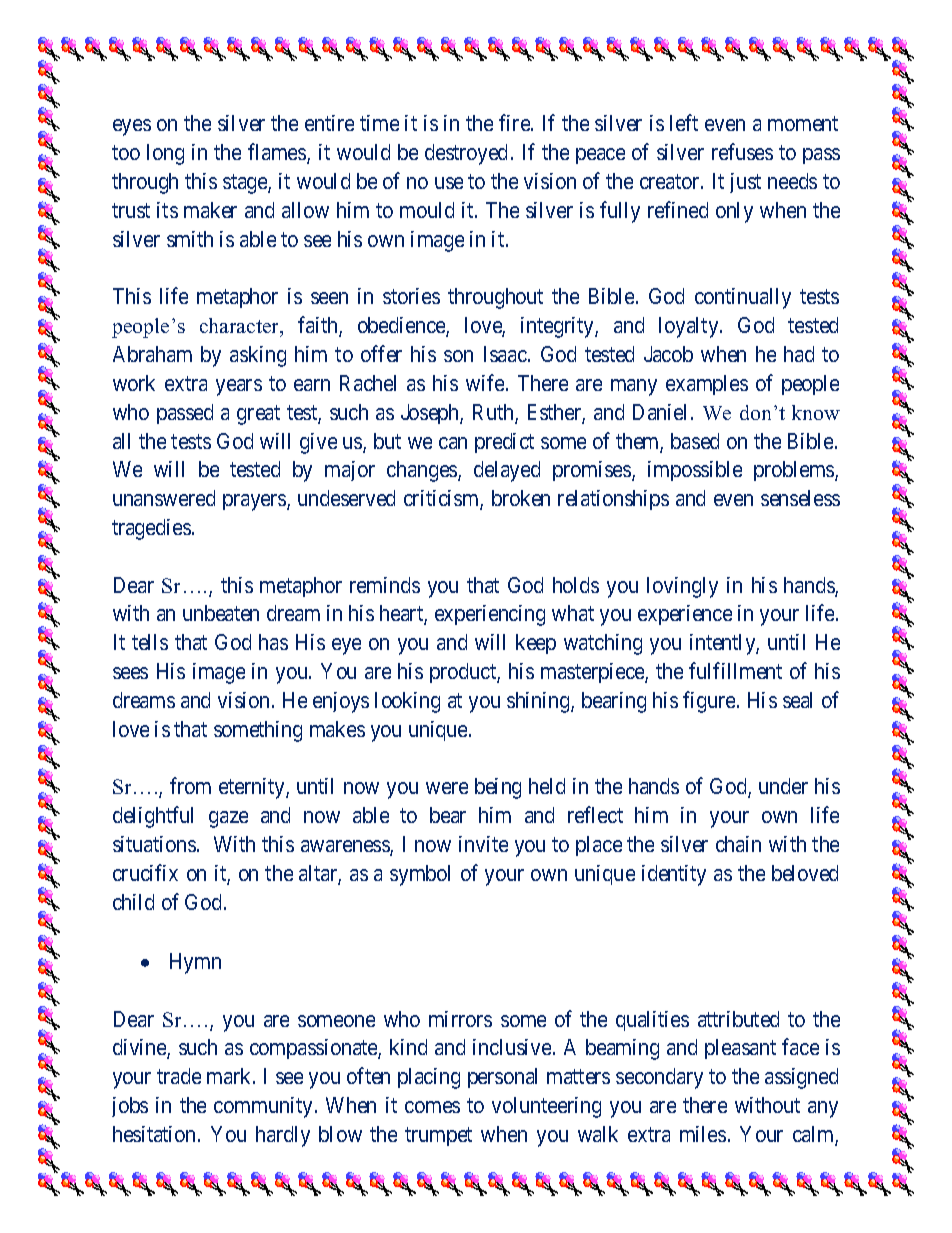 This screenshot has height=1233, width=952. What do you see at coordinates (165, 154) in the screenshot?
I see `long` at bounding box center [165, 154].
